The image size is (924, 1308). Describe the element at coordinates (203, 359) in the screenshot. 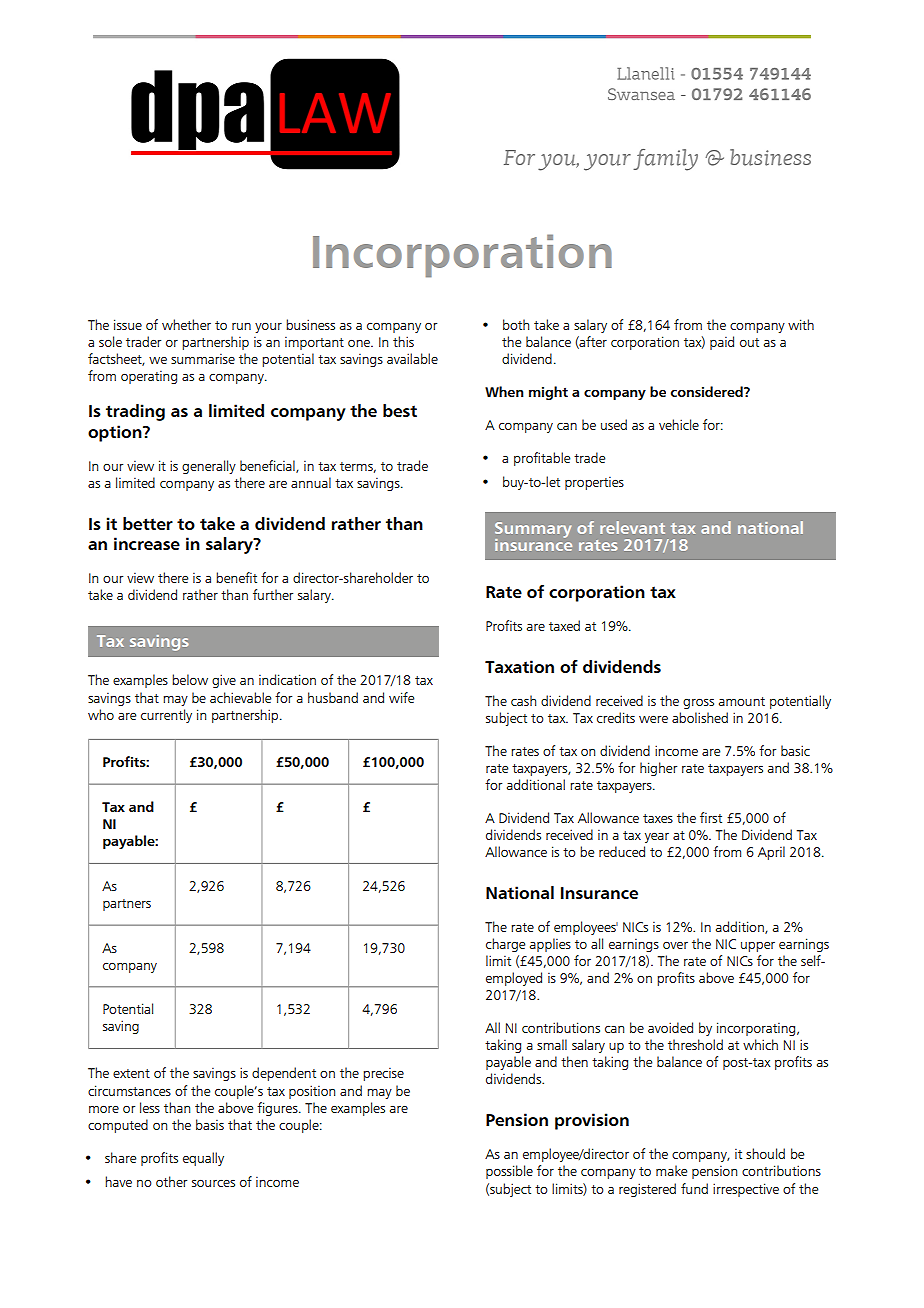

I see `summarise` at that location.
